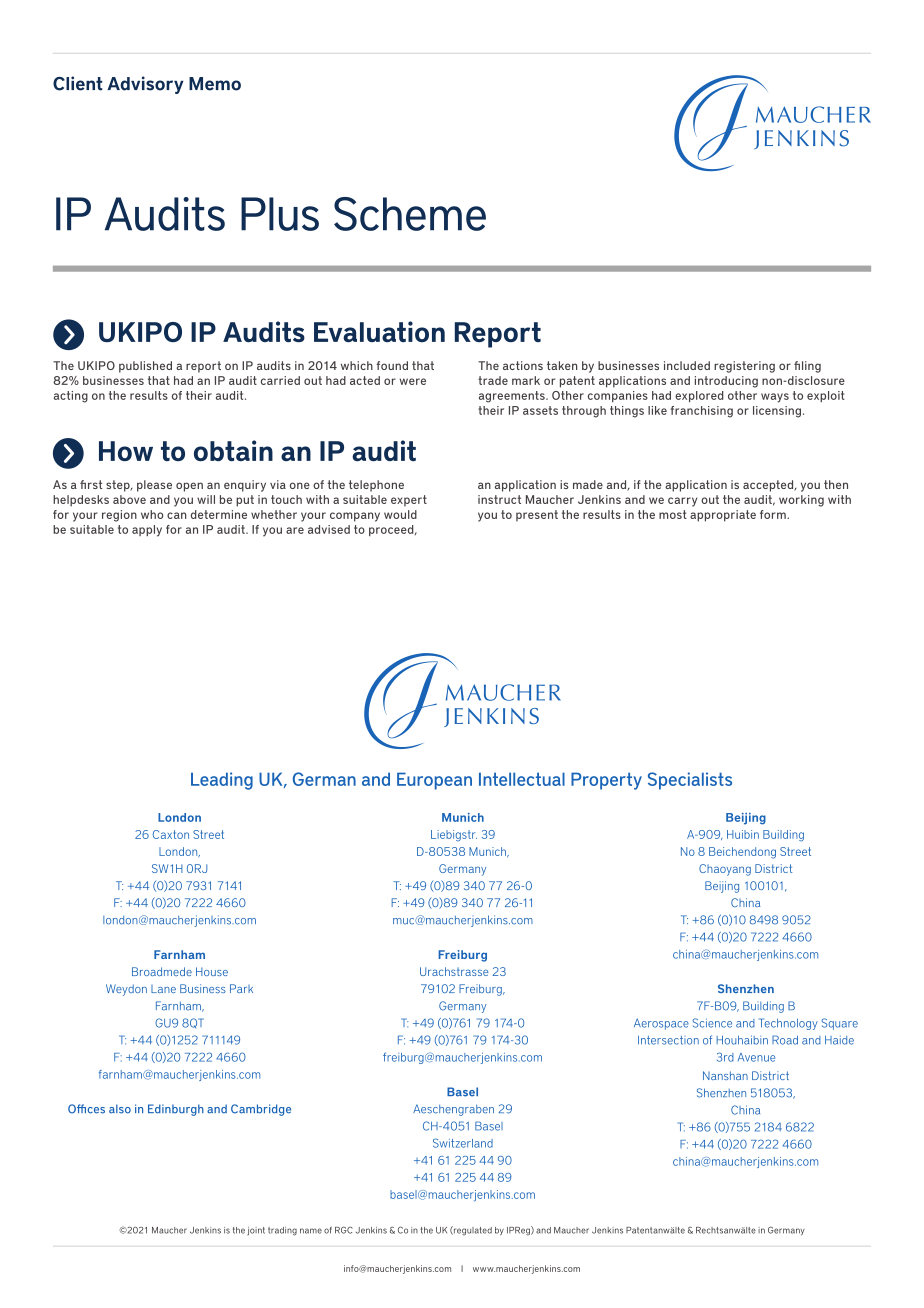 This document has width=924, height=1308. What do you see at coordinates (463, 1143) in the document?
I see `Switzerland` at bounding box center [463, 1143].
